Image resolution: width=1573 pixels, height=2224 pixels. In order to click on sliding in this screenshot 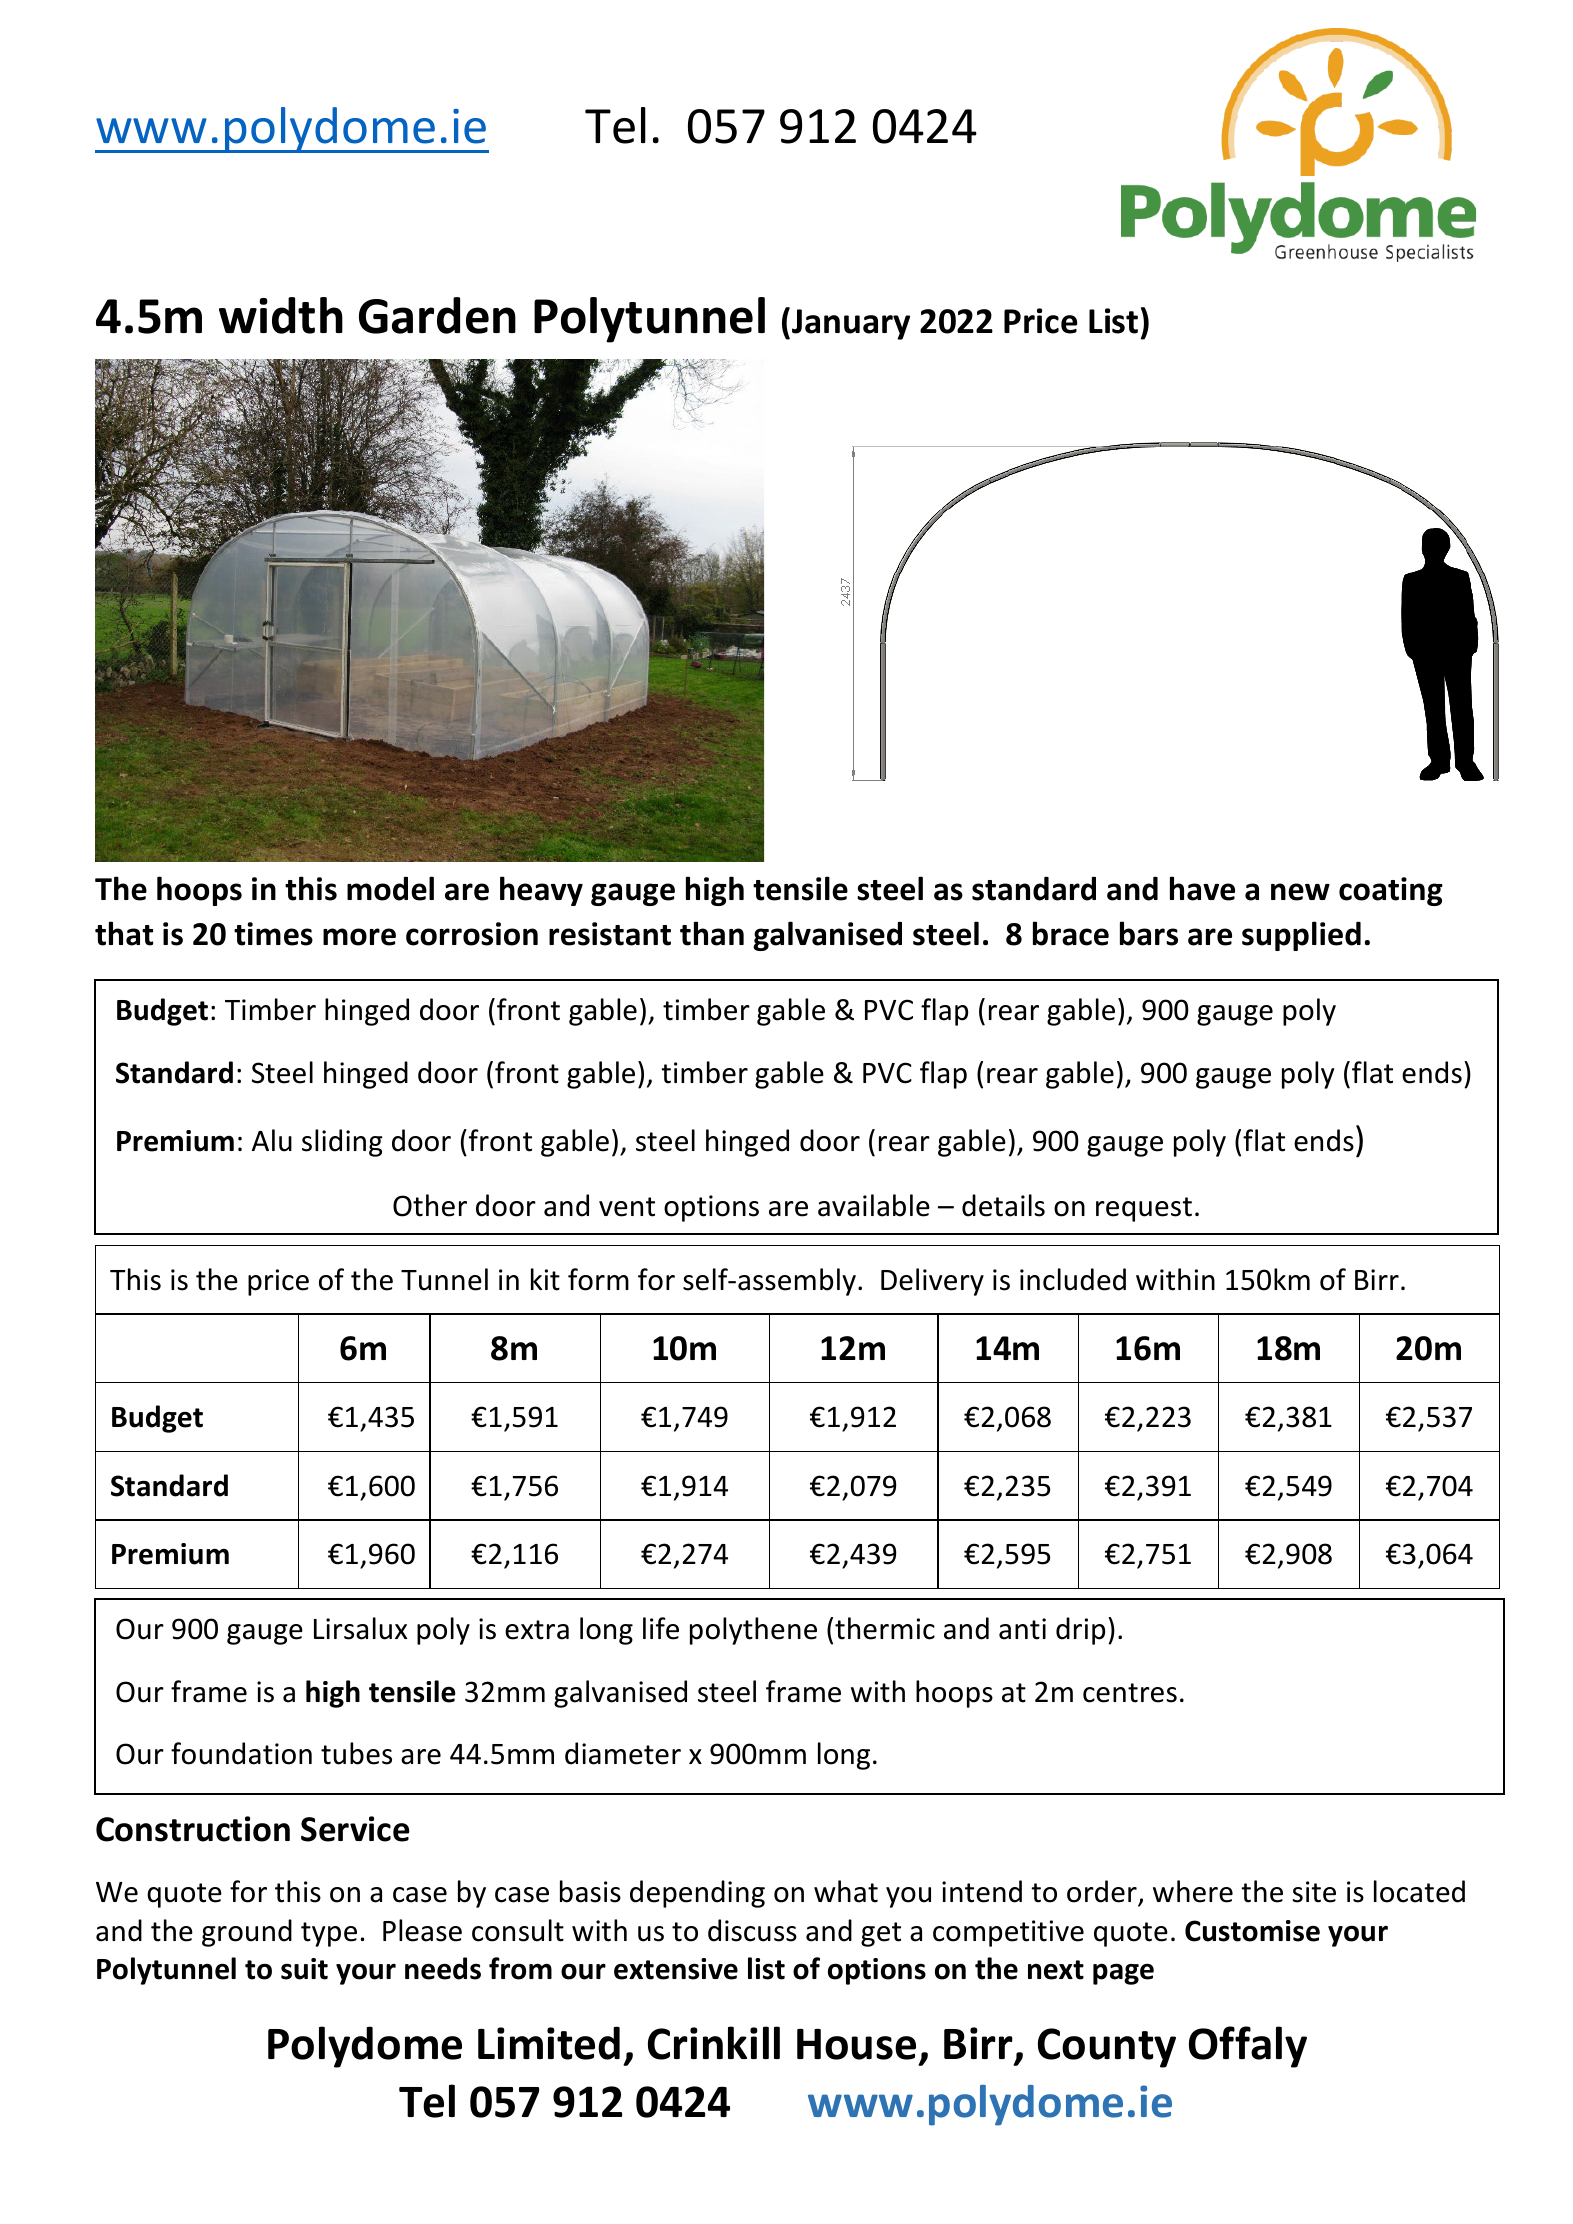, I will do `click(342, 1143)`.
